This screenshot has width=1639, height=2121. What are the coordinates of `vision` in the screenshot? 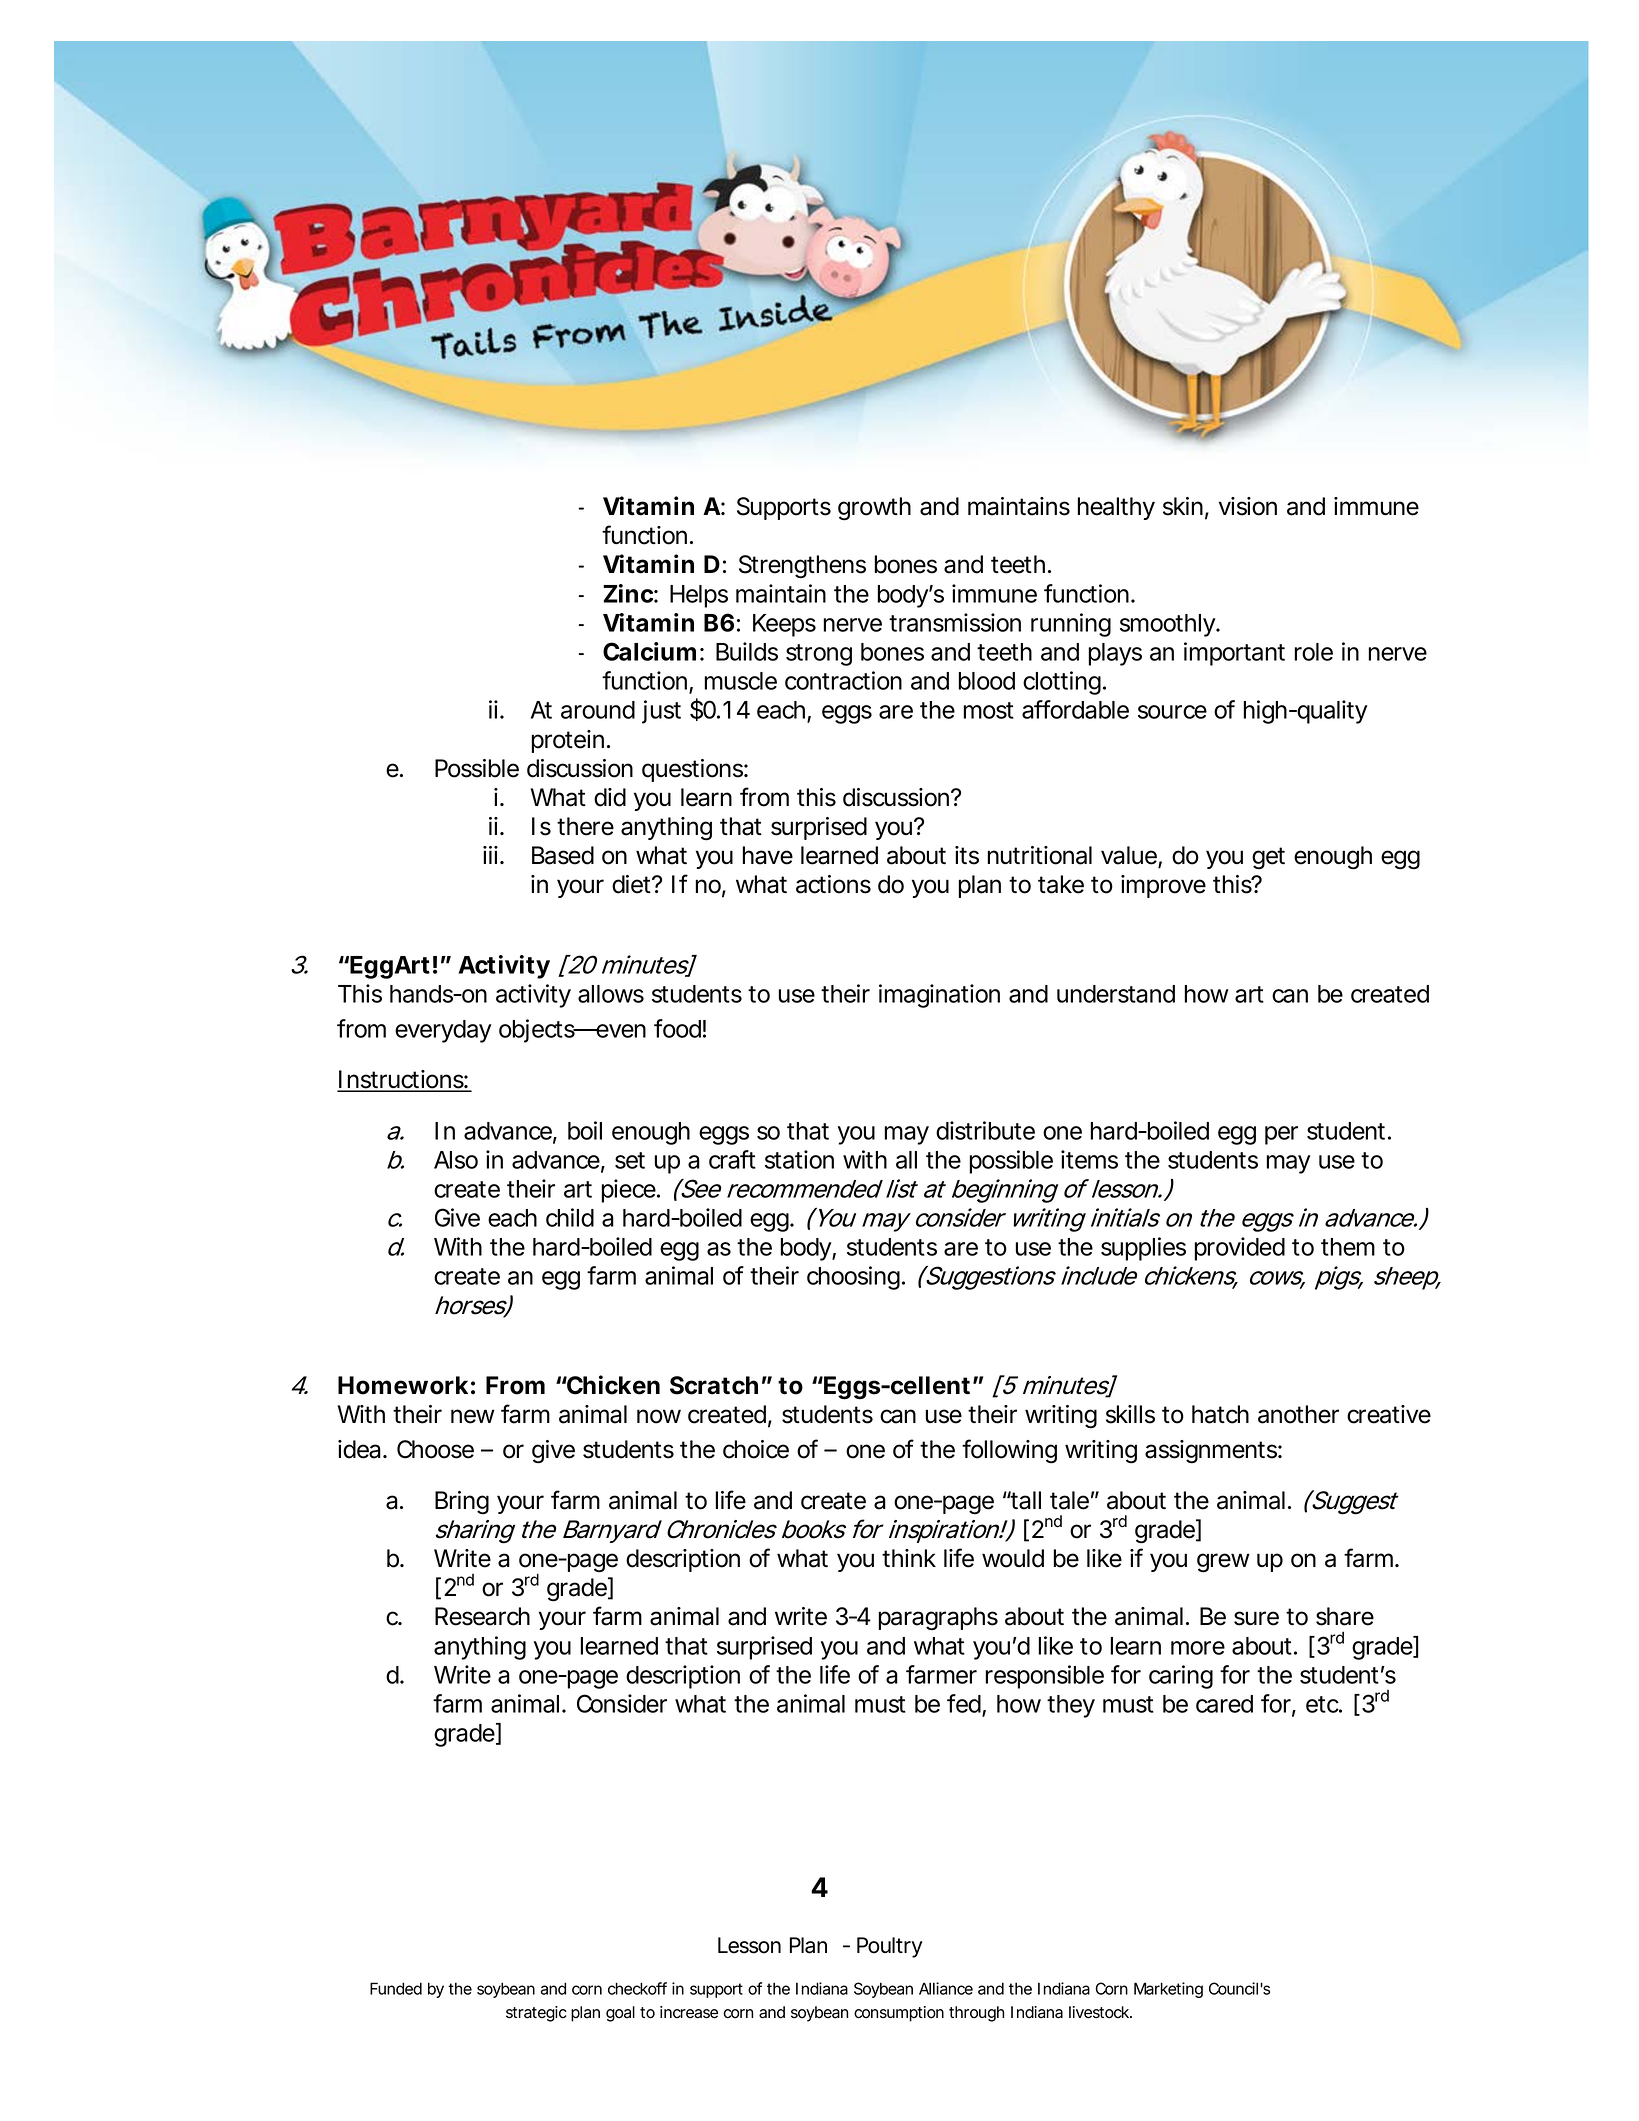 It's located at (1248, 506).
